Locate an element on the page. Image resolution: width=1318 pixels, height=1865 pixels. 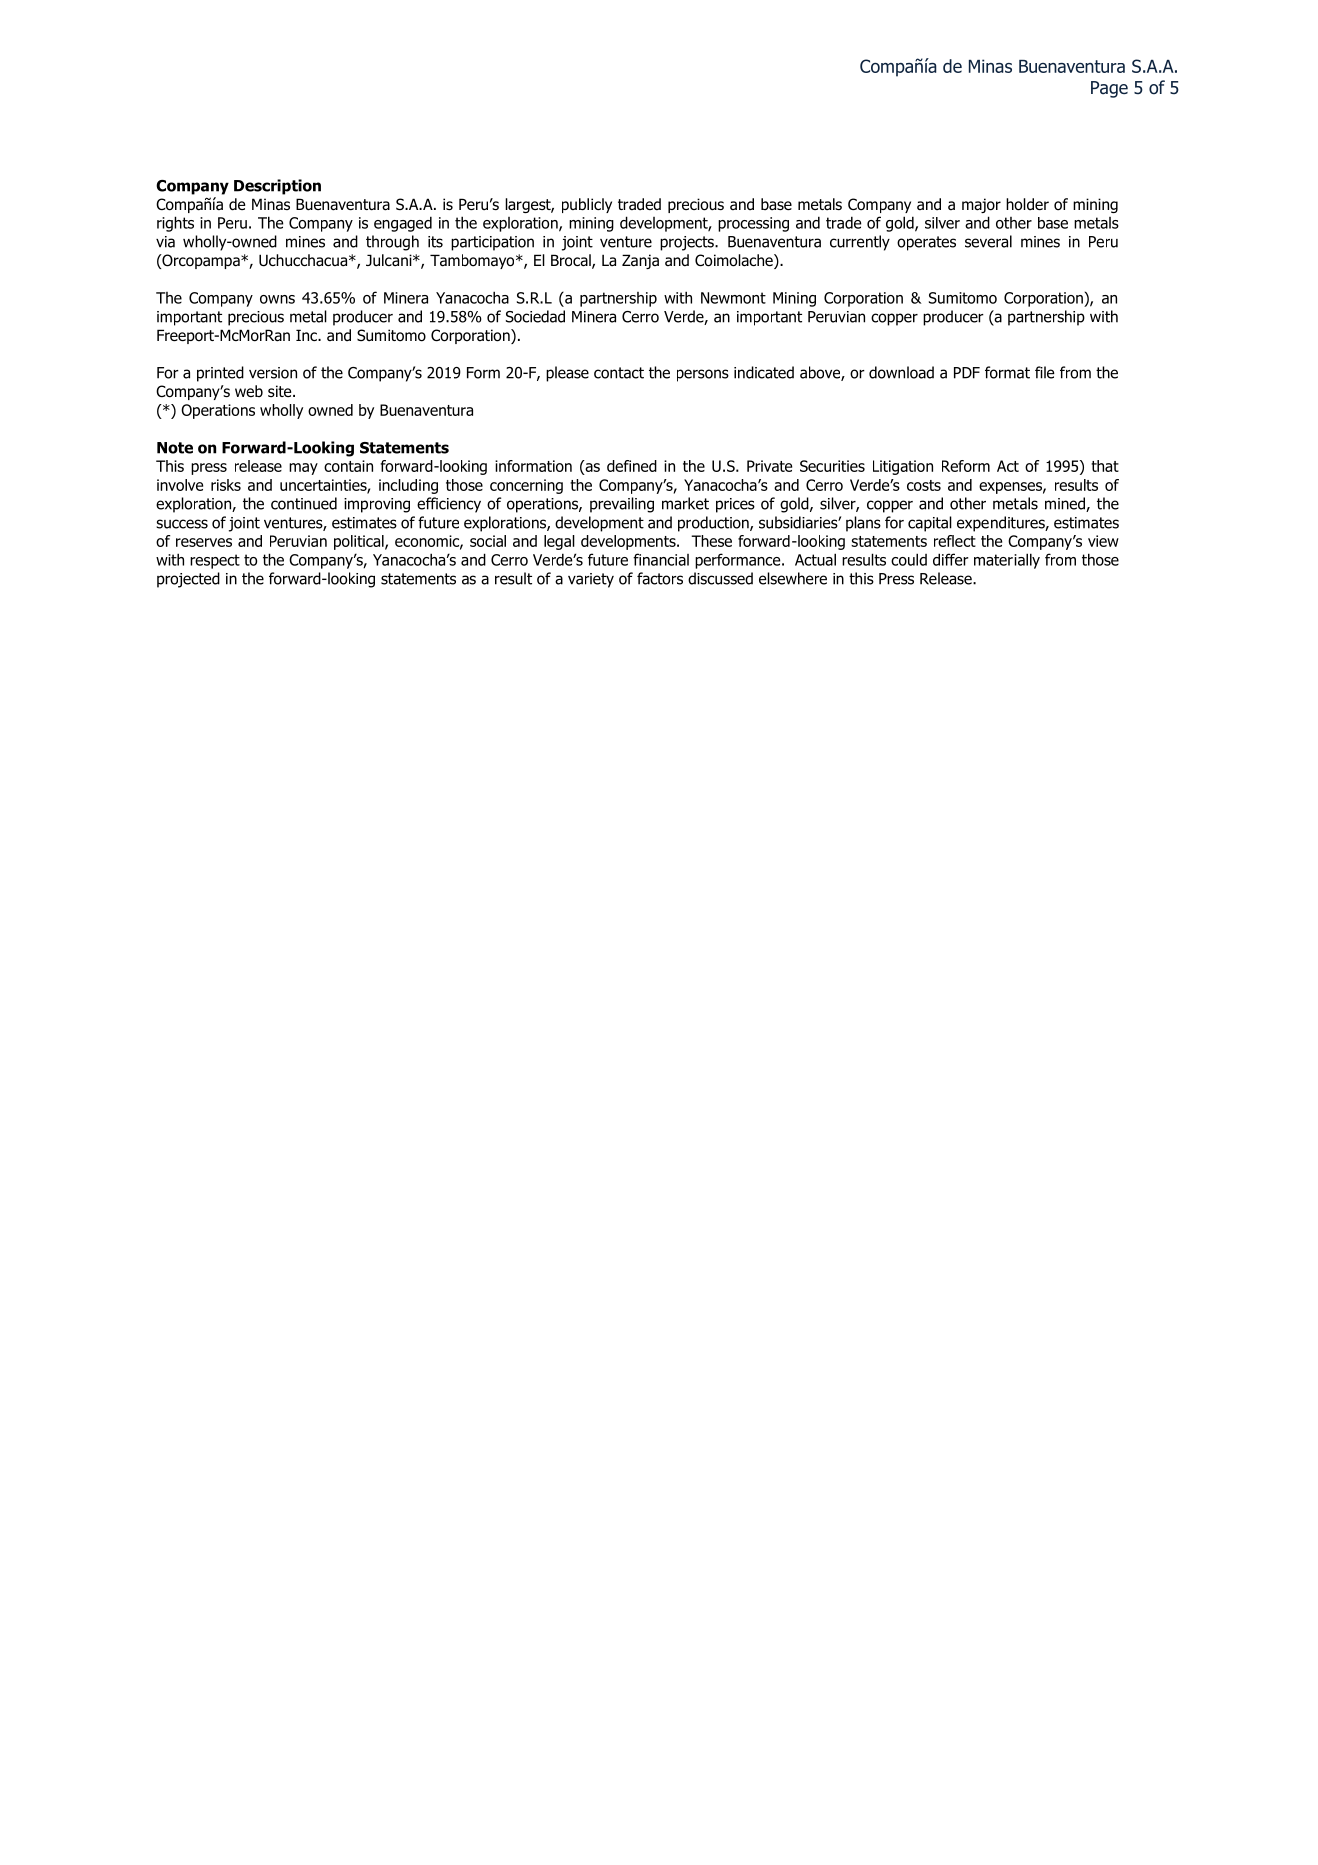
owns is located at coordinates (277, 299).
